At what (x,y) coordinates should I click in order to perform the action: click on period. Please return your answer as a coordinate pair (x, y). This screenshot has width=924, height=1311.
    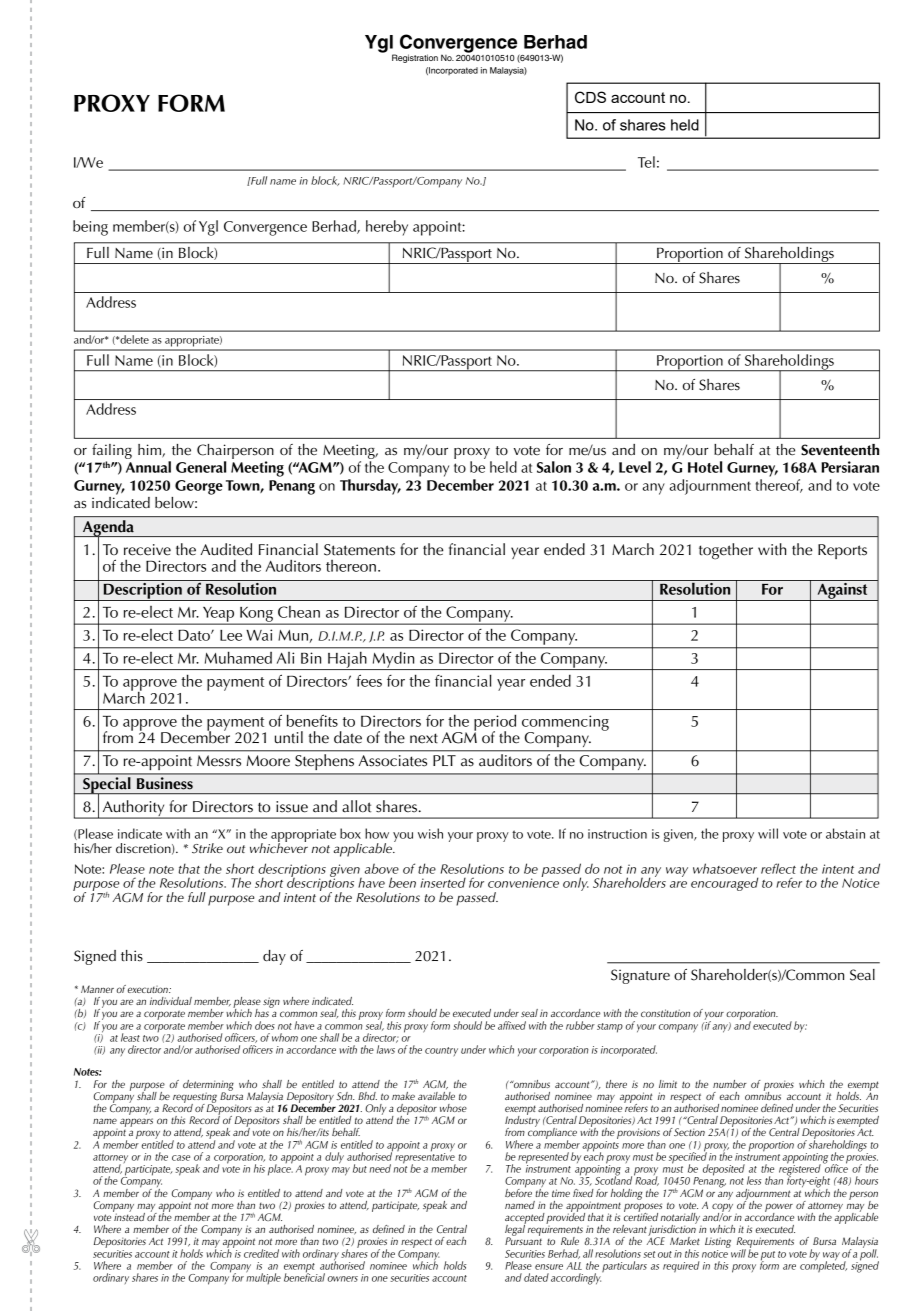
    Looking at the image, I should click on (495, 723).
